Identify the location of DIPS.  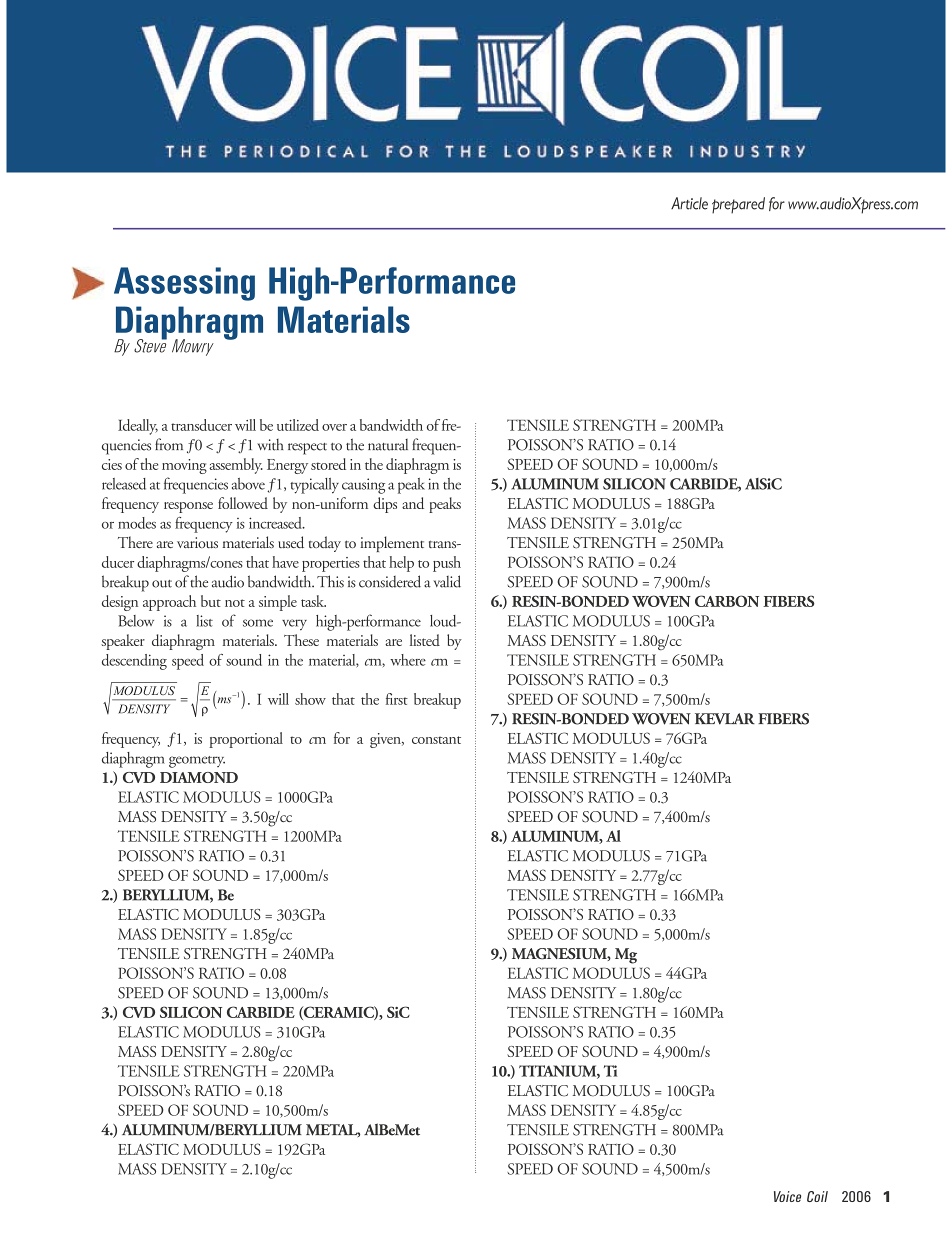
(385, 505).
